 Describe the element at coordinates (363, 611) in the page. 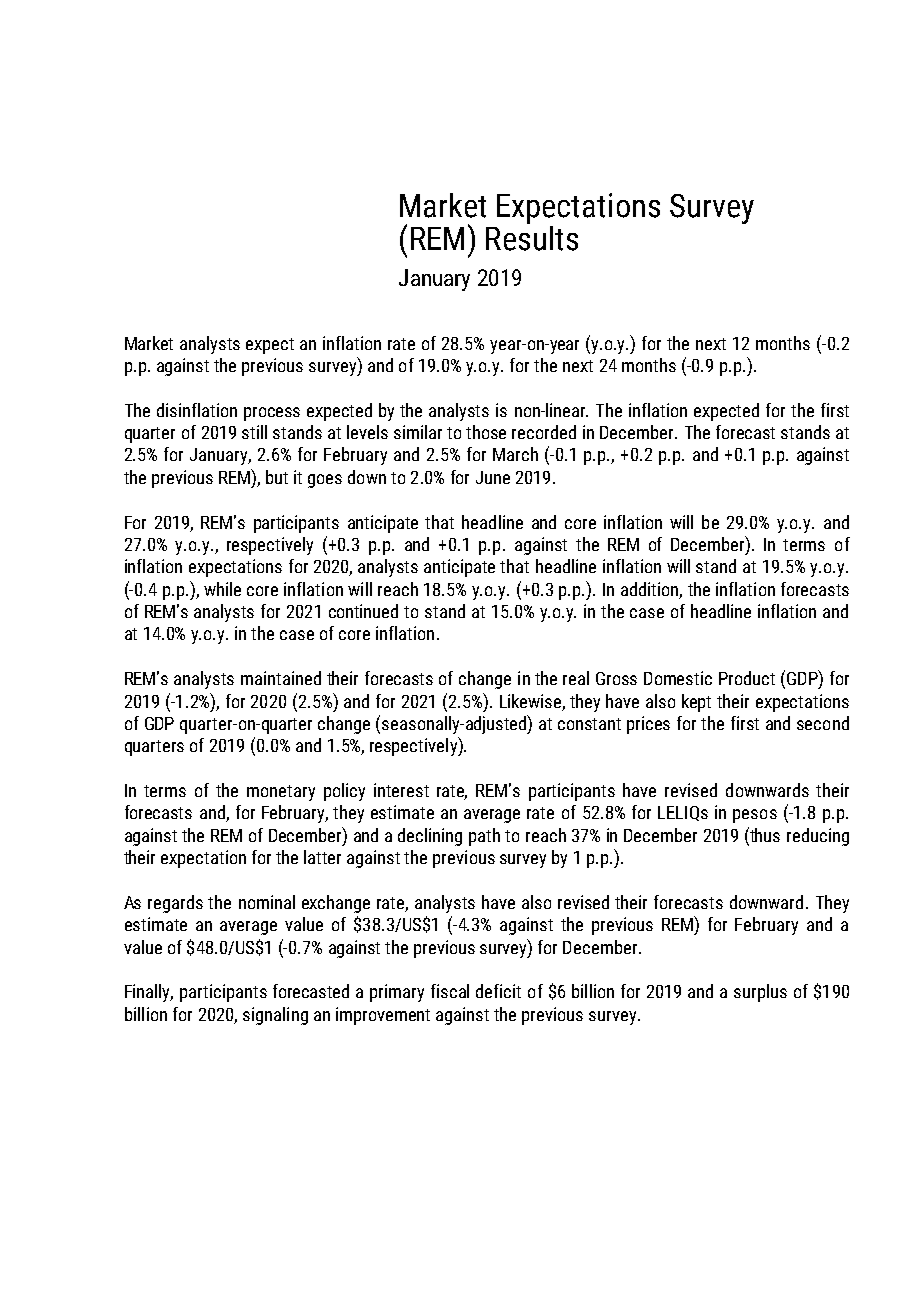

I see `continued` at that location.
